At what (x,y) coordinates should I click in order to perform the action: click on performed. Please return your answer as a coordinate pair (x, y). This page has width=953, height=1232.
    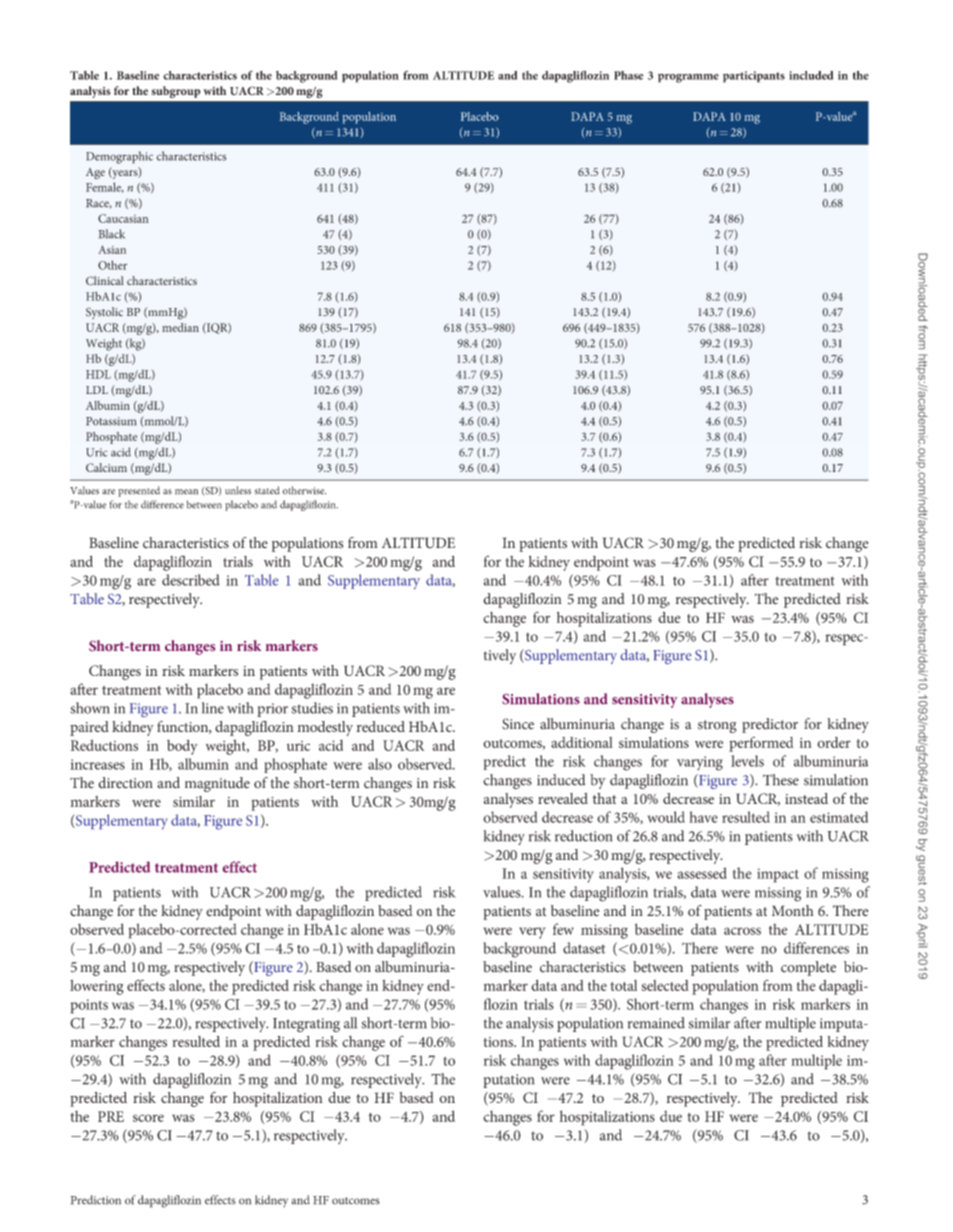
    Looking at the image, I should click on (761, 744).
